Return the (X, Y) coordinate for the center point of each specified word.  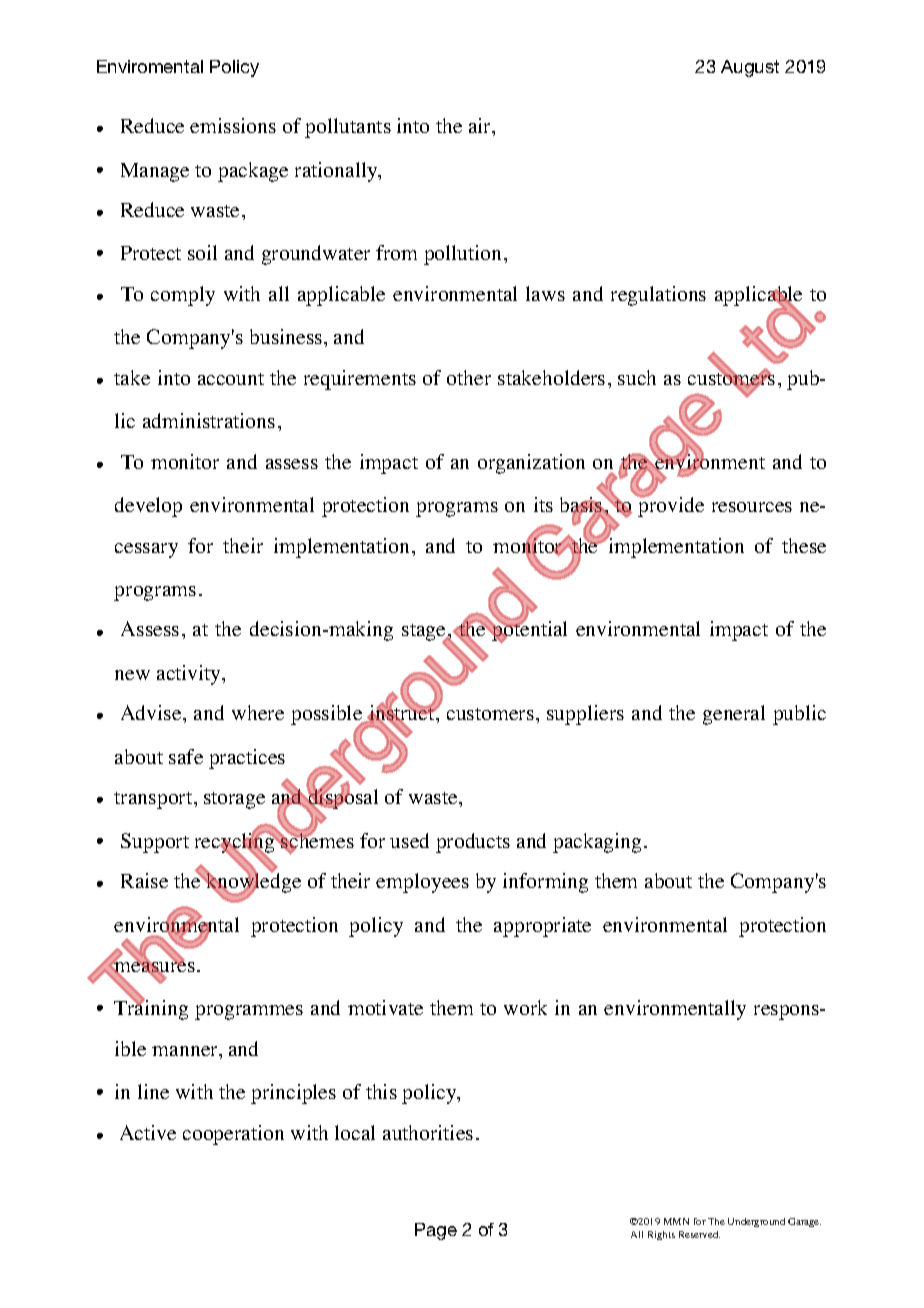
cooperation (233, 1135)
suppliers (585, 715)
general (734, 715)
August (750, 68)
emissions (233, 125)
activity (190, 675)
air (481, 127)
